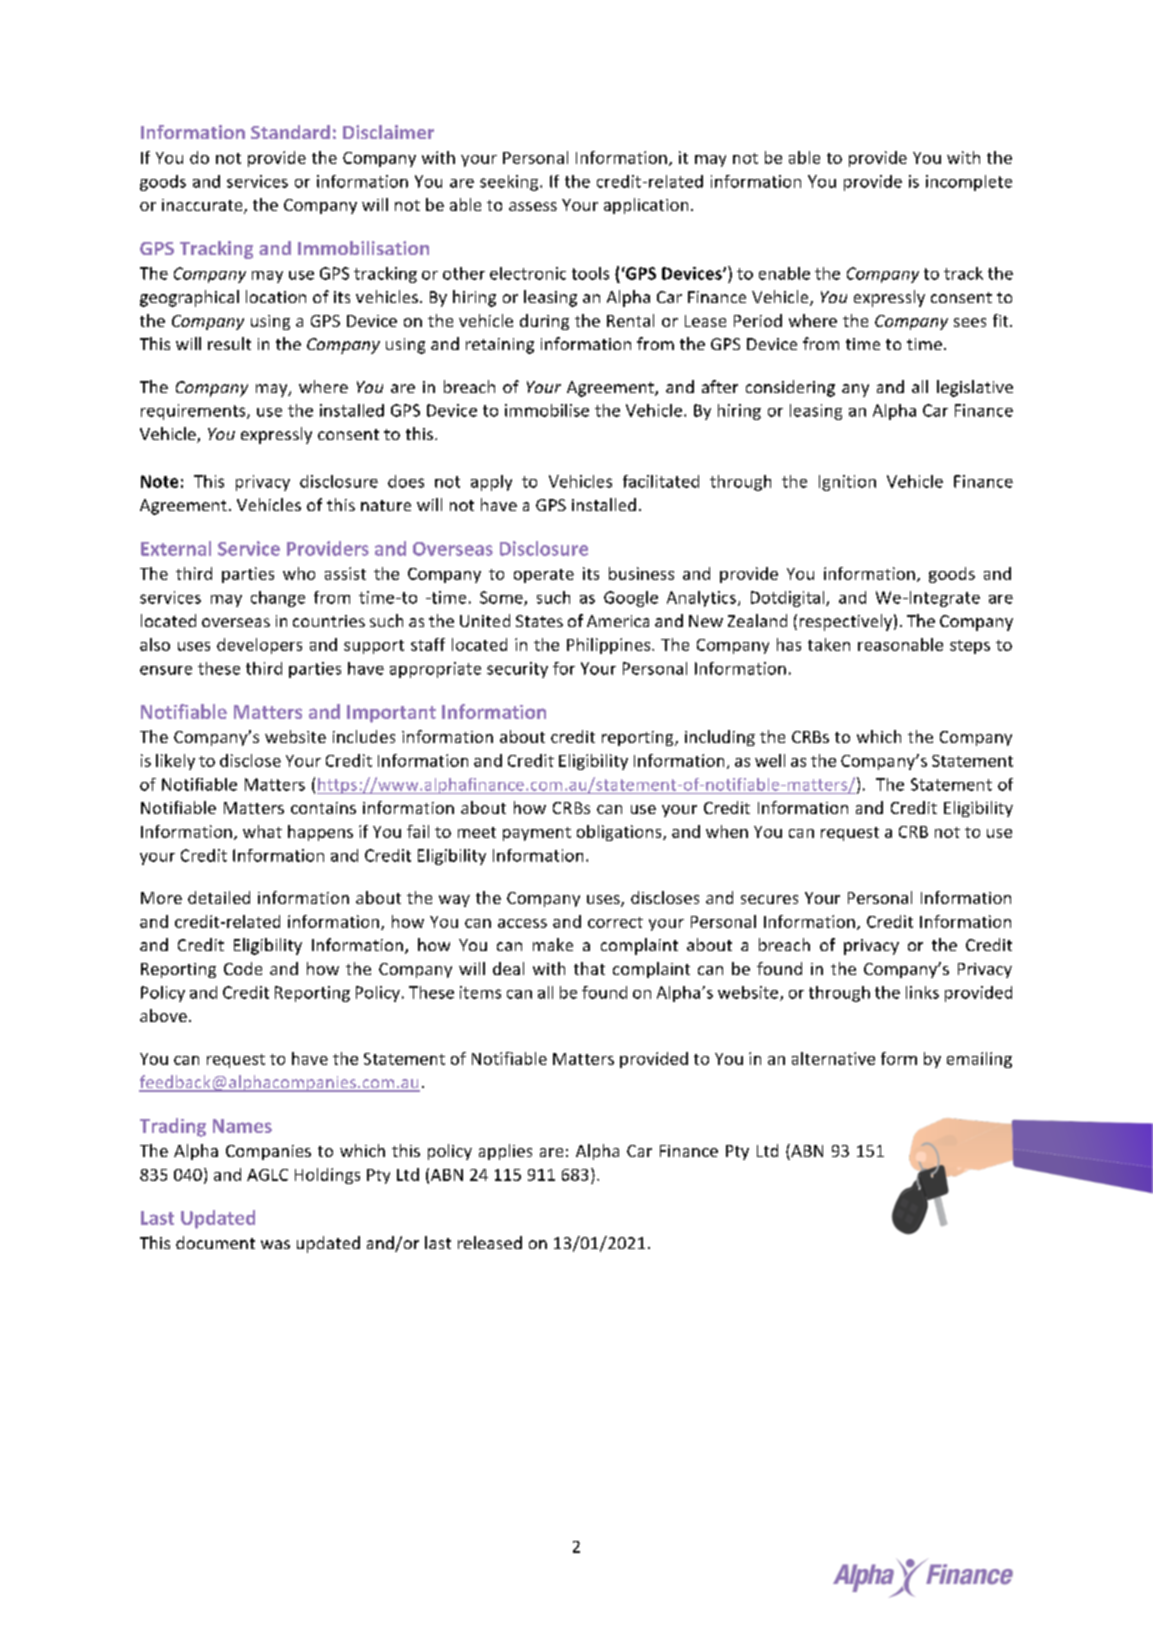 This document has height=1631, width=1153. I want to click on incomplete, so click(969, 183).
